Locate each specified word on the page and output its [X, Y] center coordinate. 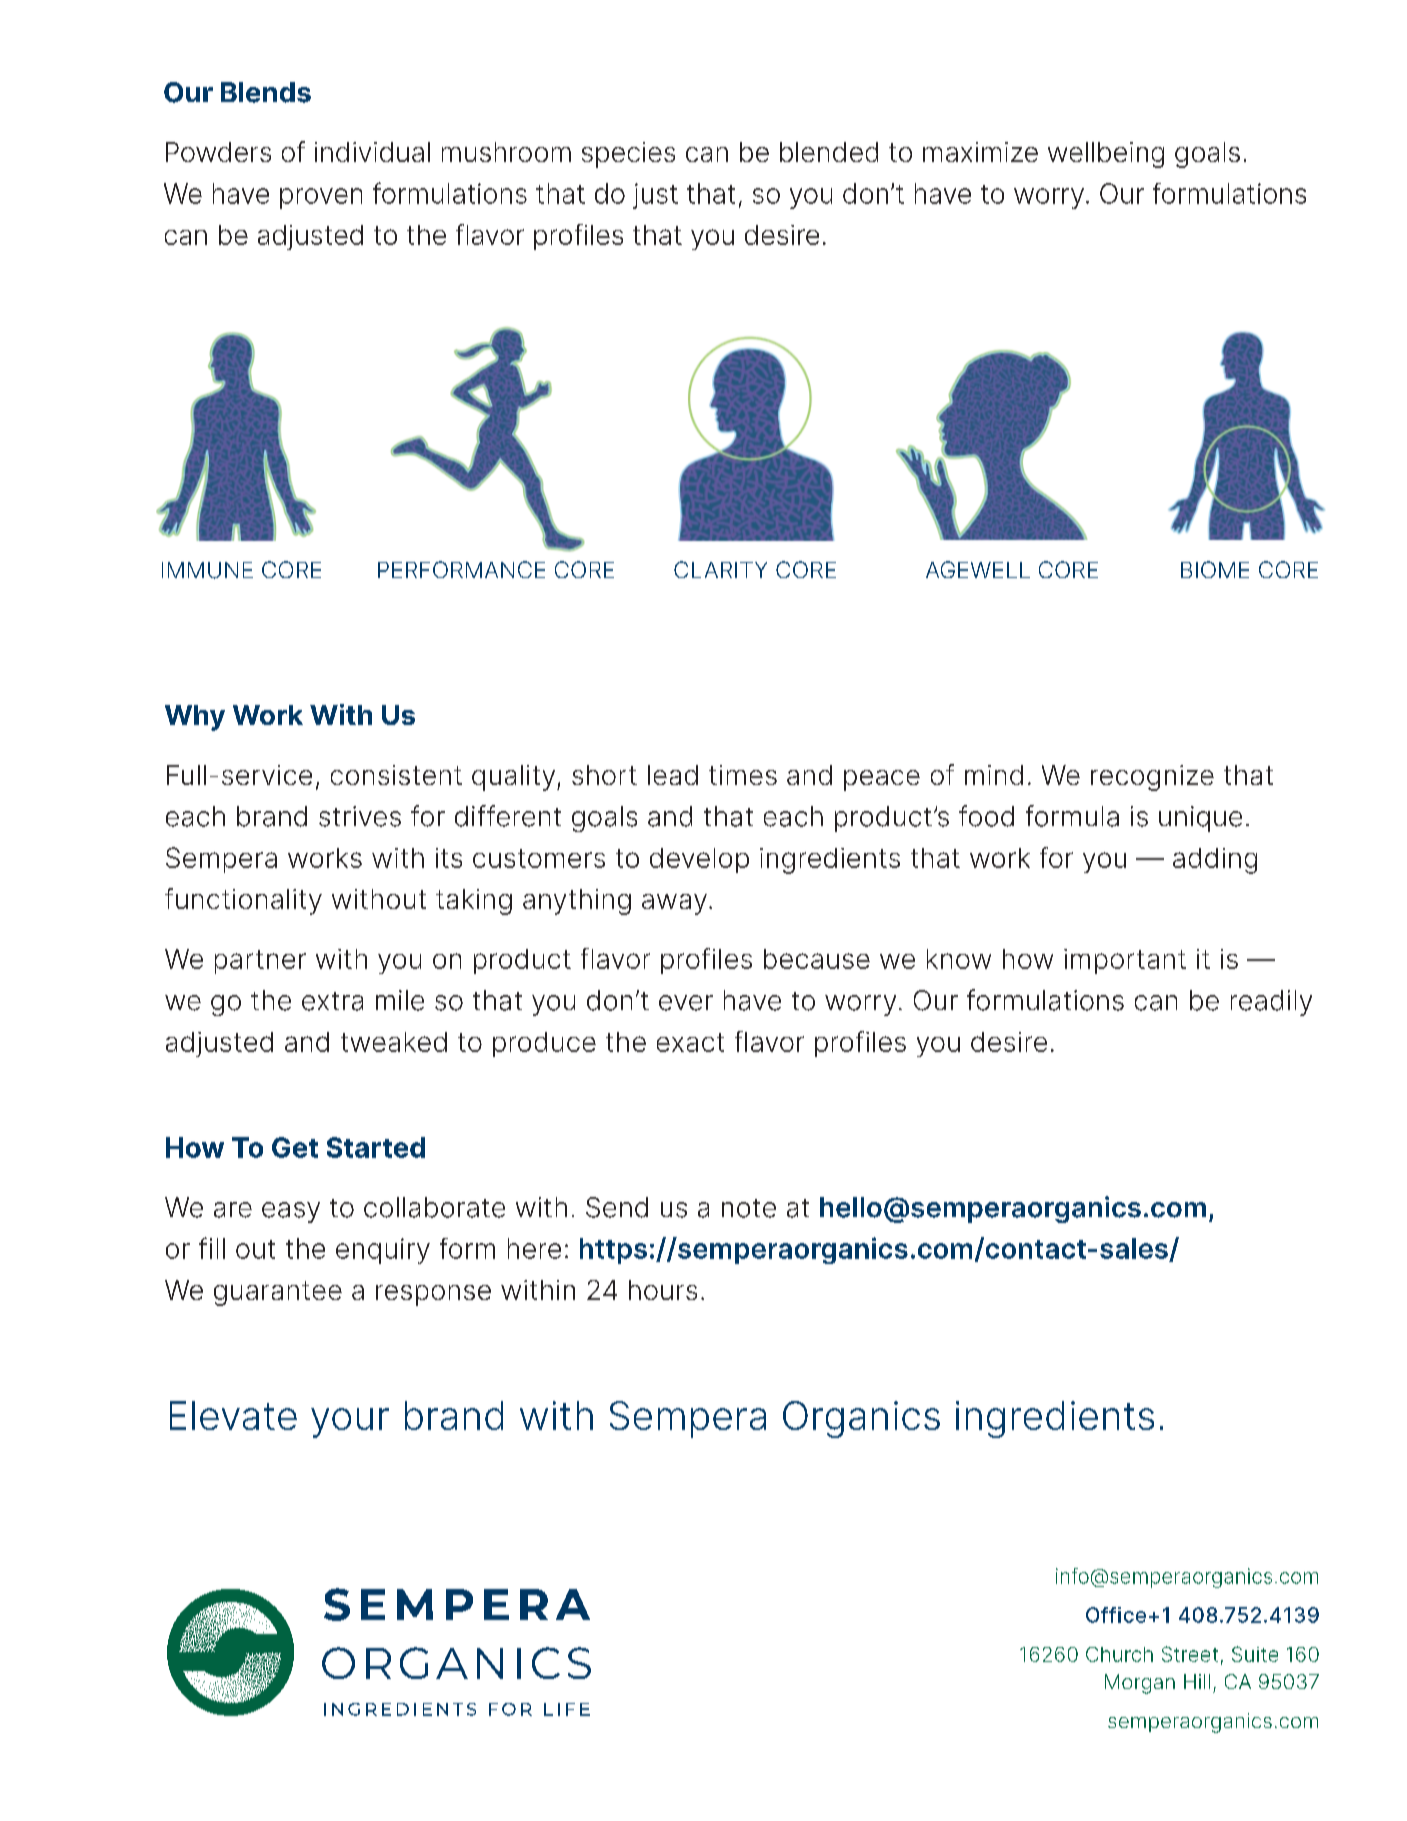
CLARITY [720, 569]
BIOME [1215, 569]
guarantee [278, 1293]
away [674, 904]
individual [372, 152]
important [1125, 961]
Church [1119, 1654]
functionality [243, 901]
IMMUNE [207, 570]
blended [829, 152]
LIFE [567, 1709]
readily [1271, 1003]
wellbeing [1106, 155]
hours [663, 1290]
